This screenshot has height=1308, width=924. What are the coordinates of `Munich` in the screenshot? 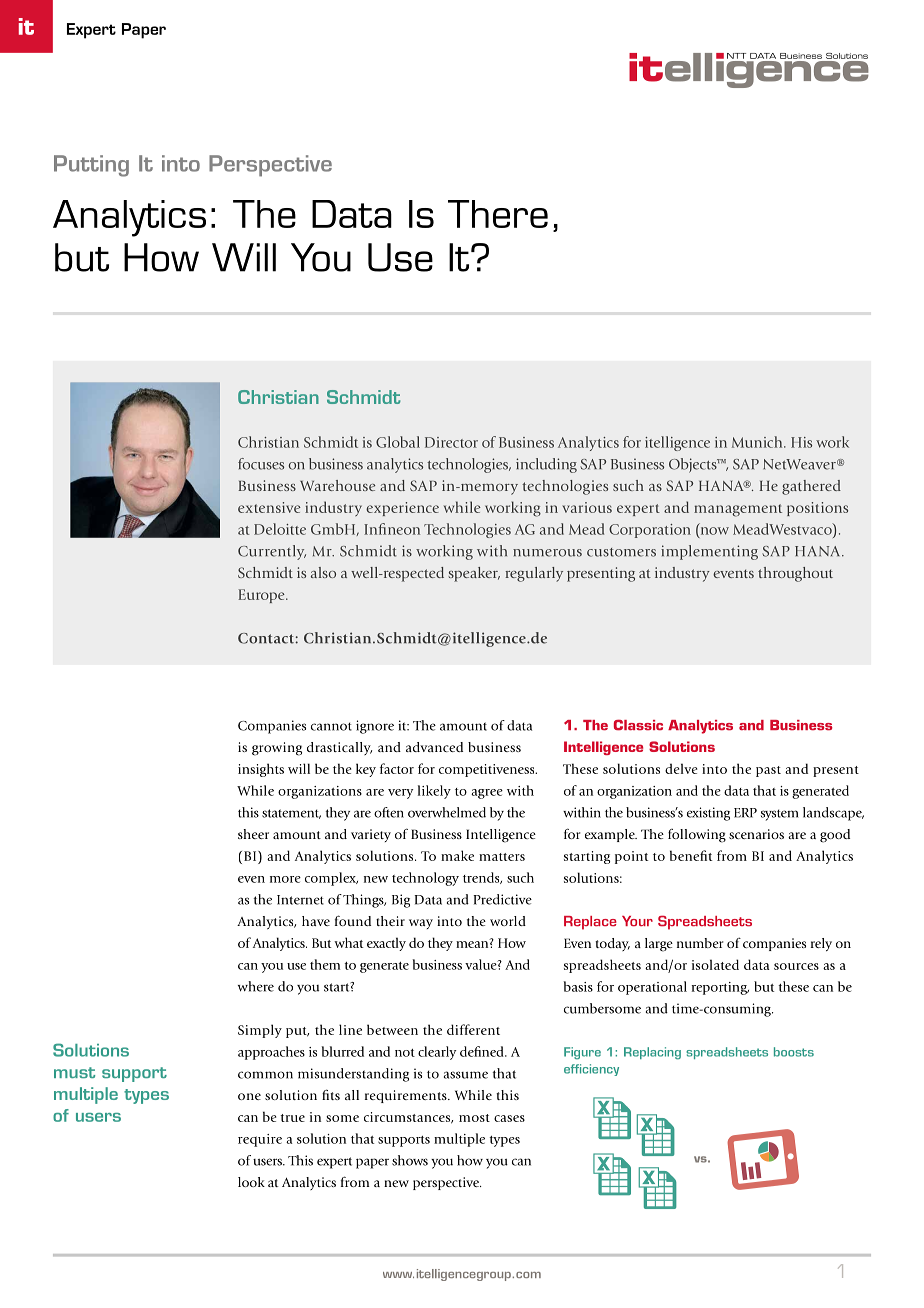 It's located at (758, 442).
